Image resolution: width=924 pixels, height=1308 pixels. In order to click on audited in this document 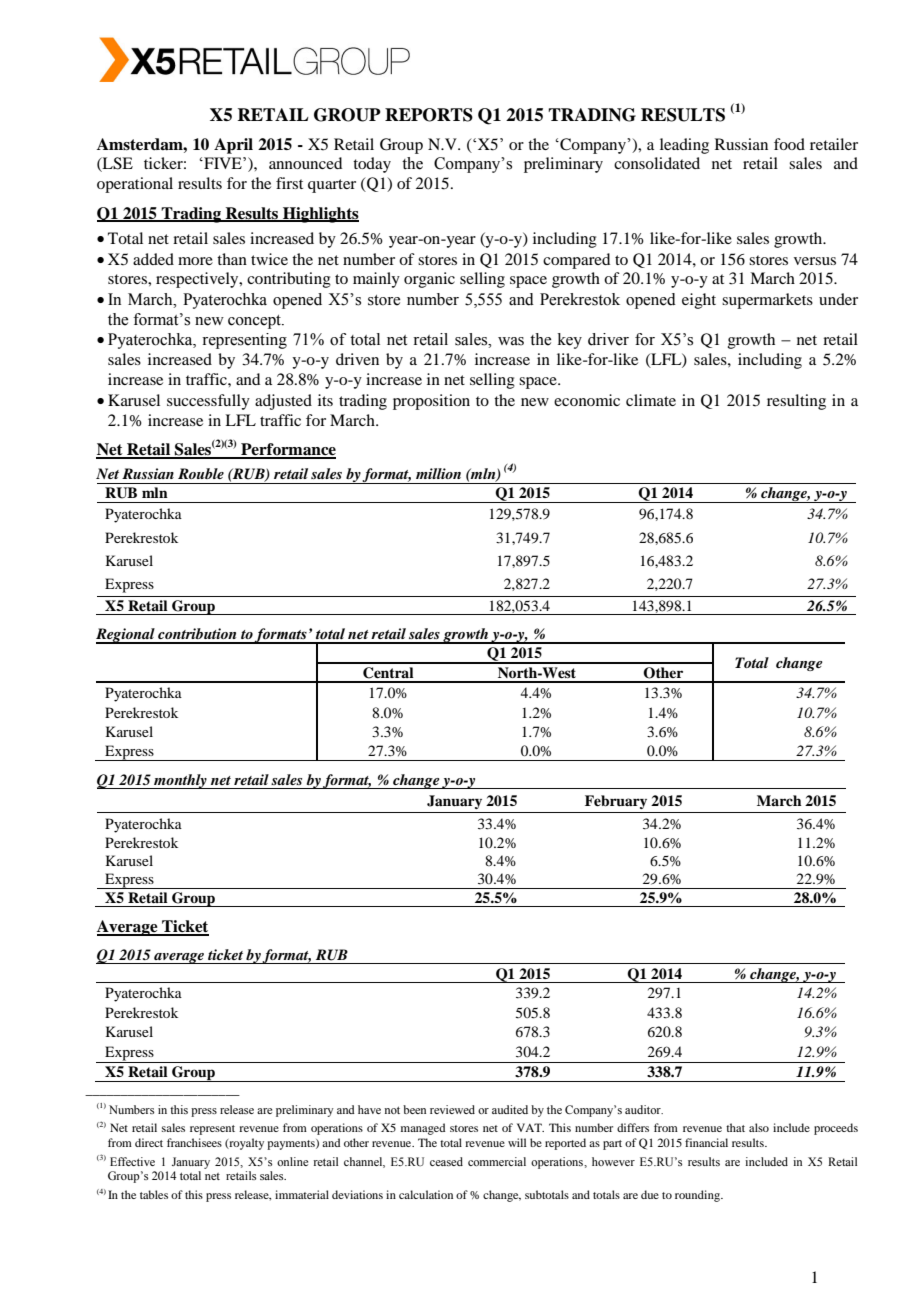, I will do `click(510, 1109)`.
